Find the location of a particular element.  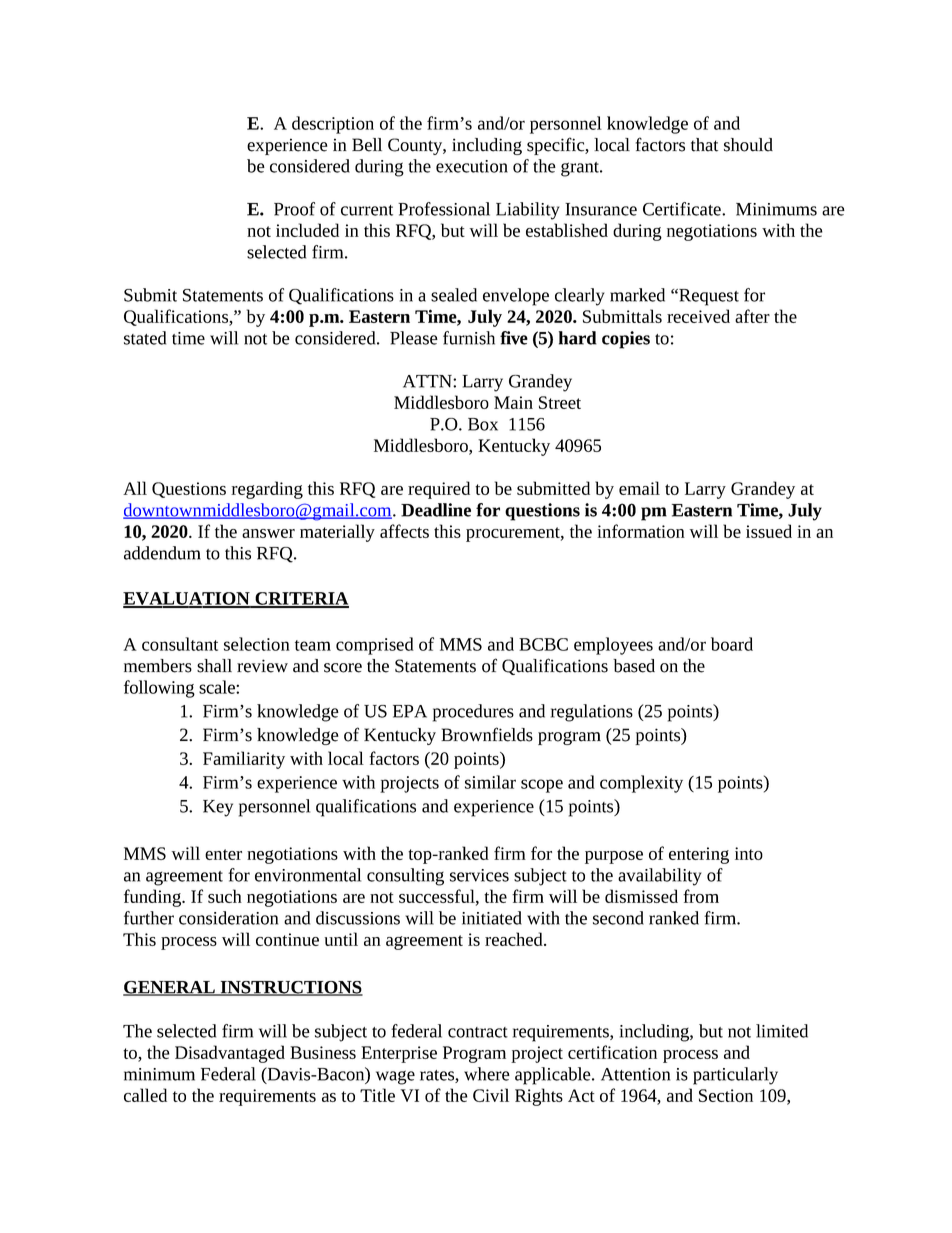

similar is located at coordinates (490, 782).
